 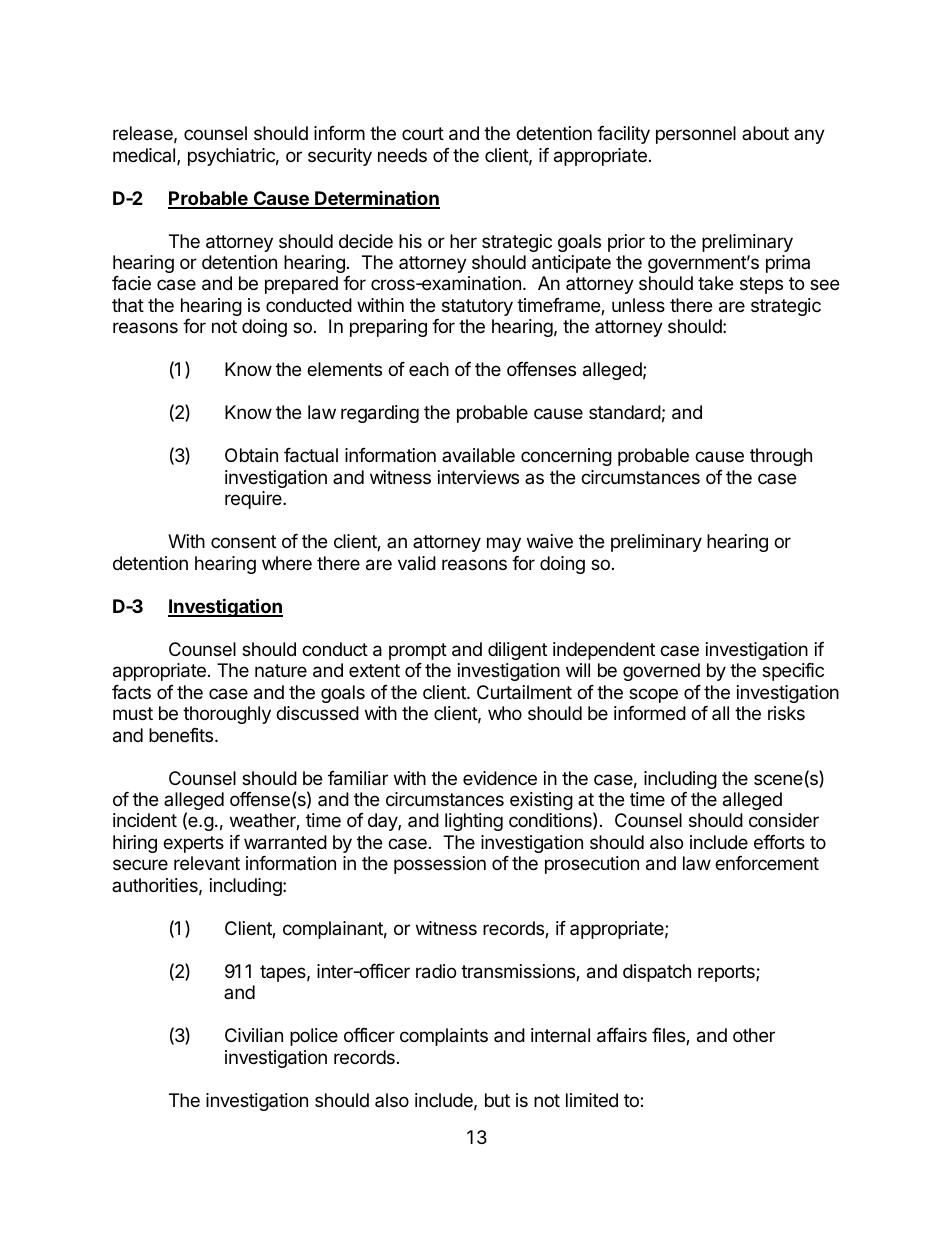 I want to click on but, so click(x=497, y=1100).
